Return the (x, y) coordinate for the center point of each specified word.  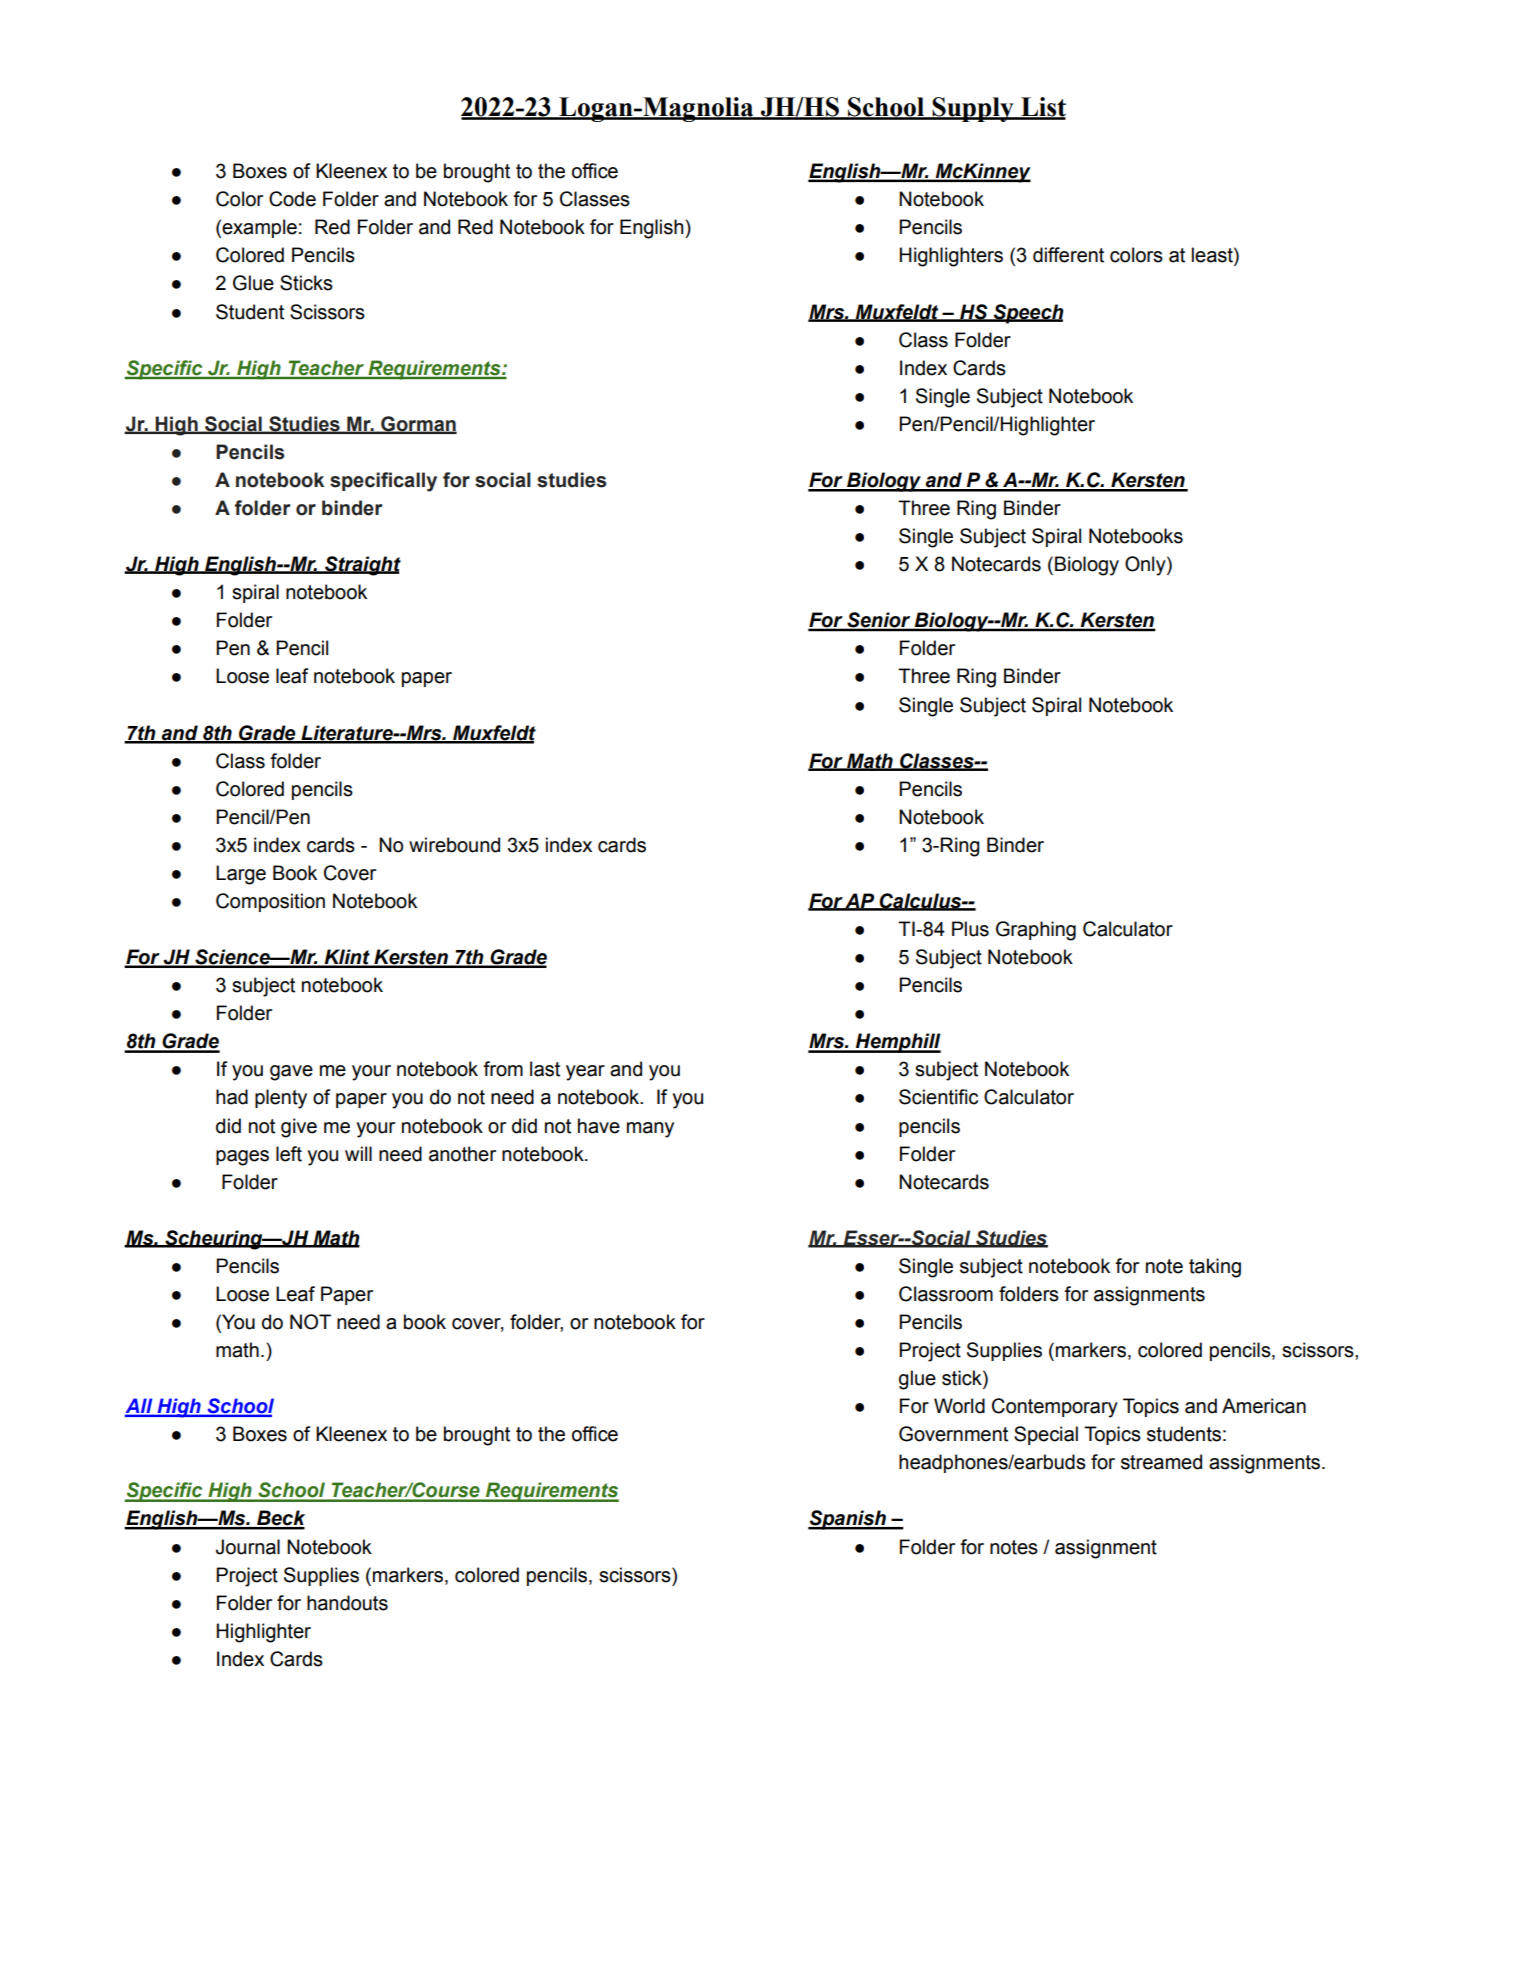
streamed (1161, 1462)
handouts (347, 1603)
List (1042, 108)
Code (292, 199)
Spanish (848, 1520)
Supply (973, 109)
